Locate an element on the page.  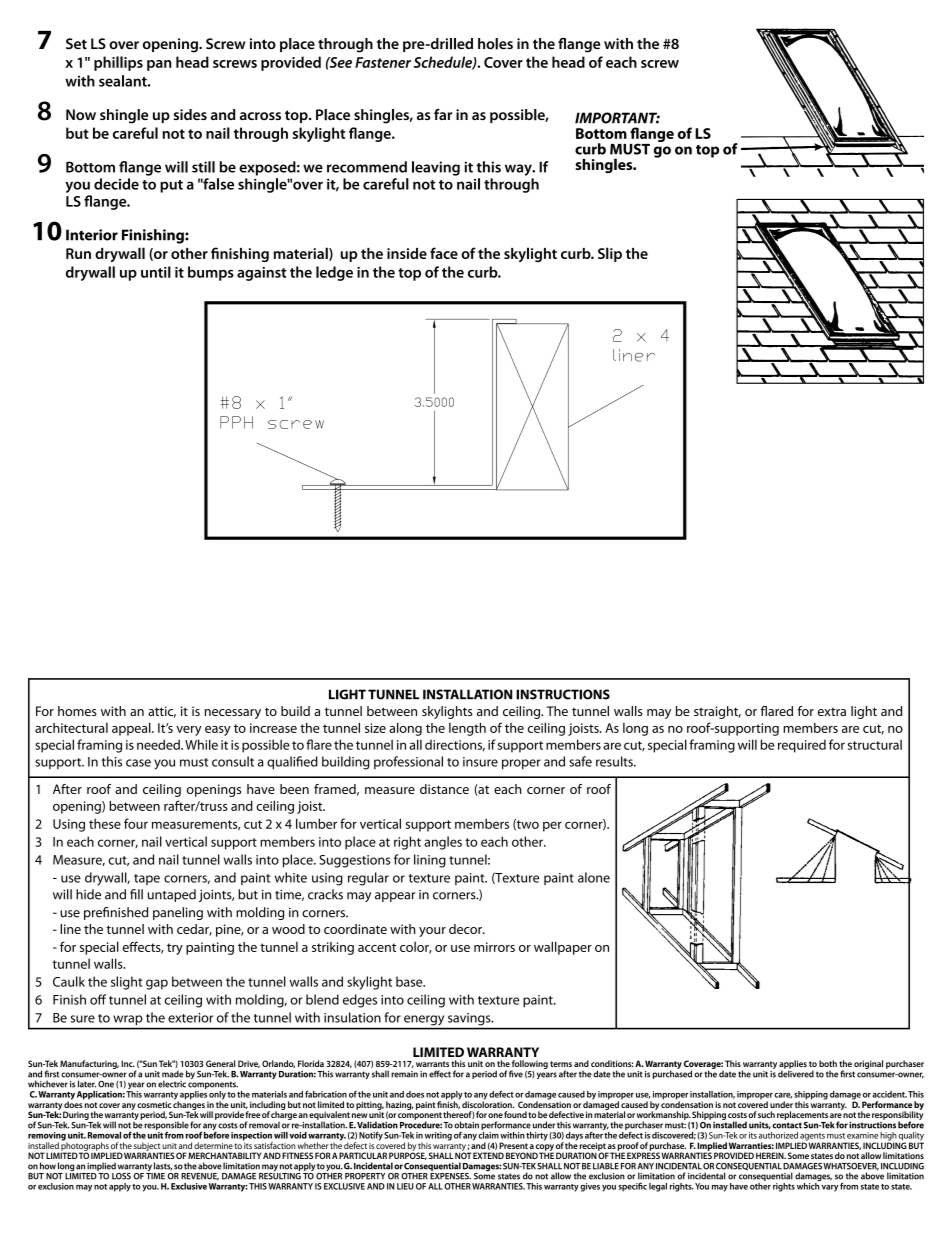
responsible is located at coordinates (166, 1126).
